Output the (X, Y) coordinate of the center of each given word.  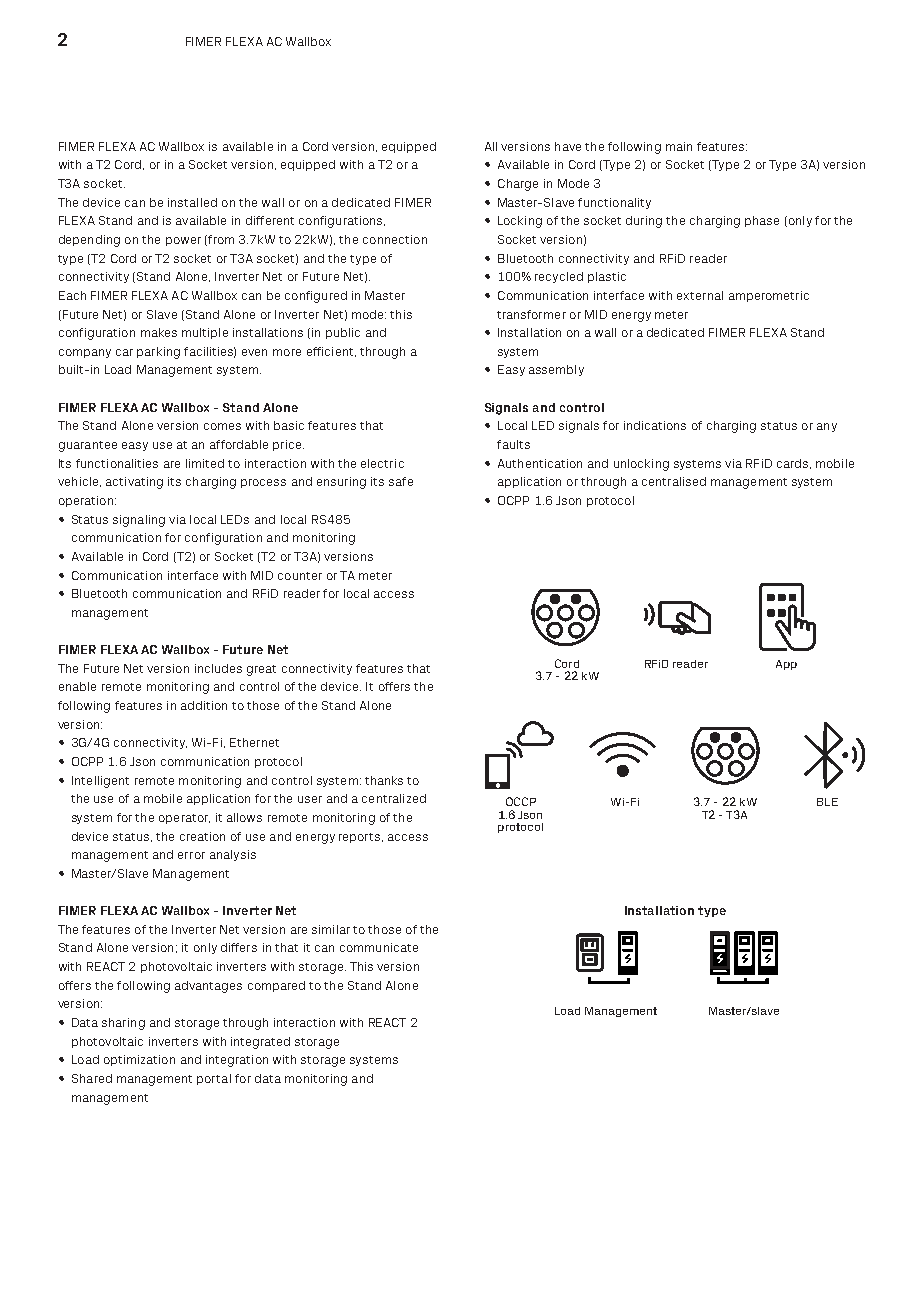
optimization (139, 1060)
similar (331, 929)
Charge (518, 185)
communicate (379, 947)
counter (300, 576)
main (679, 146)
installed (192, 202)
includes (218, 668)
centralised (674, 481)
